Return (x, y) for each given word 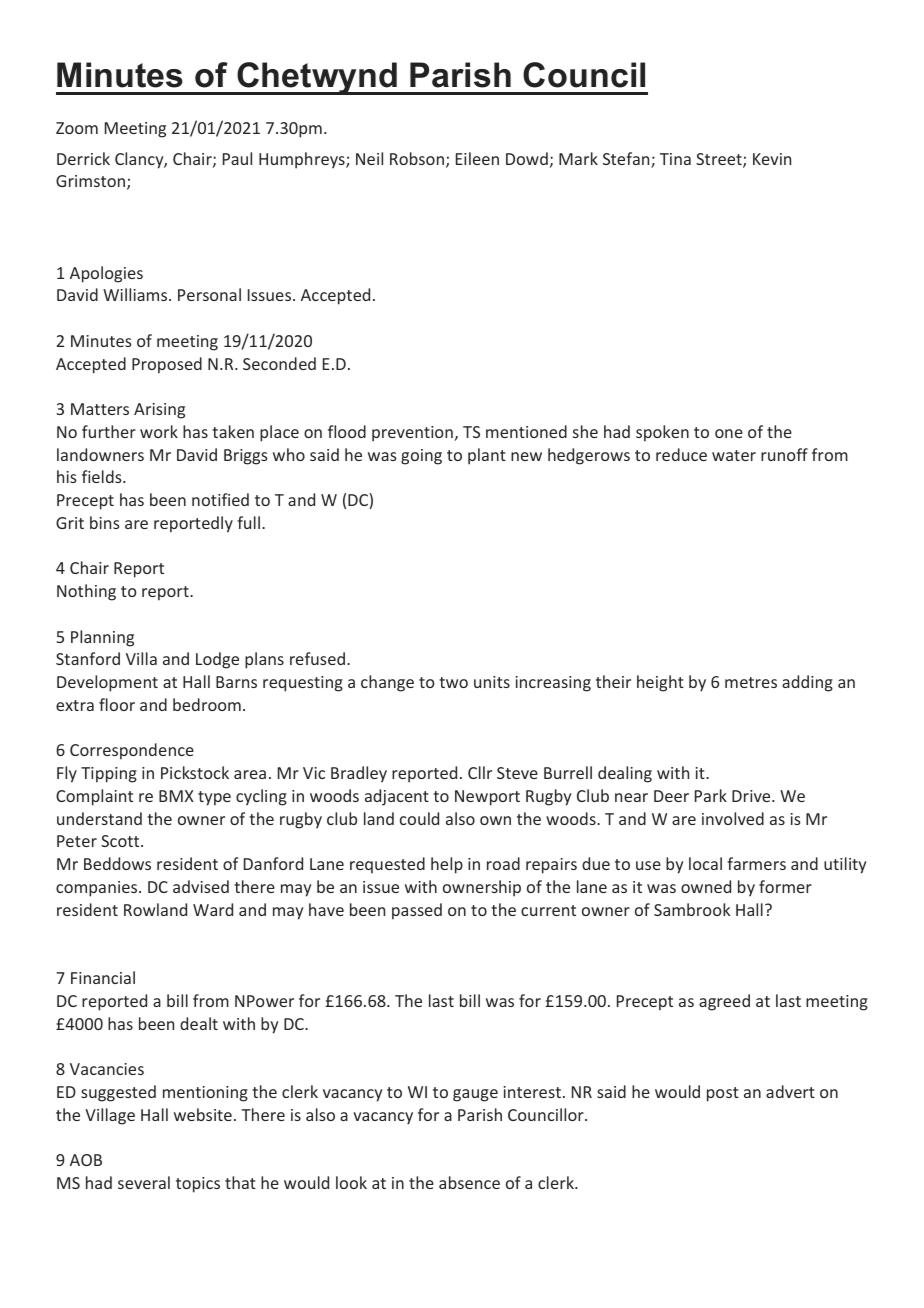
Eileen (477, 158)
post (723, 1094)
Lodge (217, 660)
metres (751, 682)
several (144, 1182)
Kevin (772, 159)
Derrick (83, 158)
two (453, 682)
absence (469, 1182)
